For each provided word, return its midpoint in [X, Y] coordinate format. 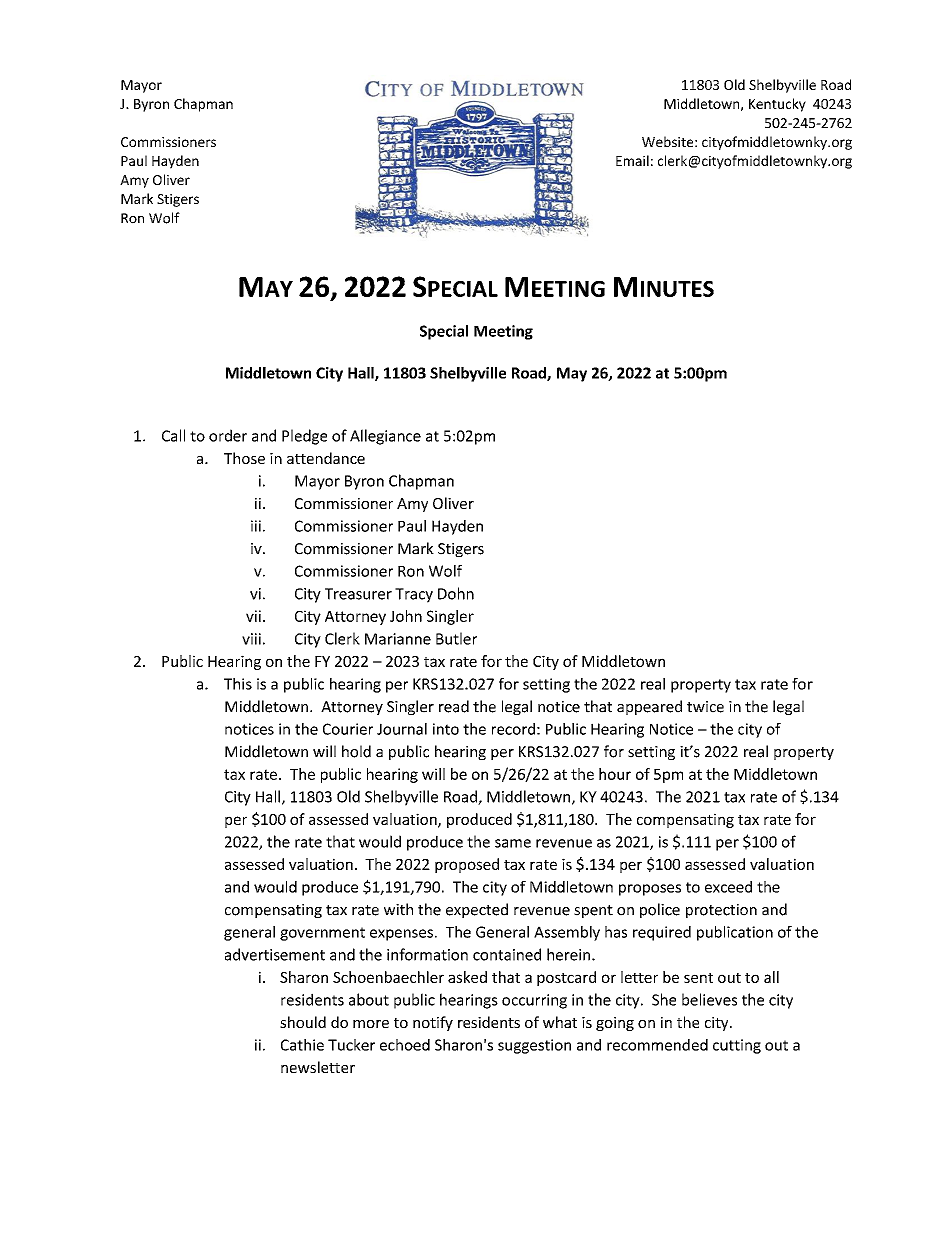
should [303, 1022]
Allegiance [385, 437]
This [238, 684]
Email [632, 160]
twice [705, 707]
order [228, 435]
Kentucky [777, 105]
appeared [649, 707]
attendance [326, 458]
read [454, 706]
